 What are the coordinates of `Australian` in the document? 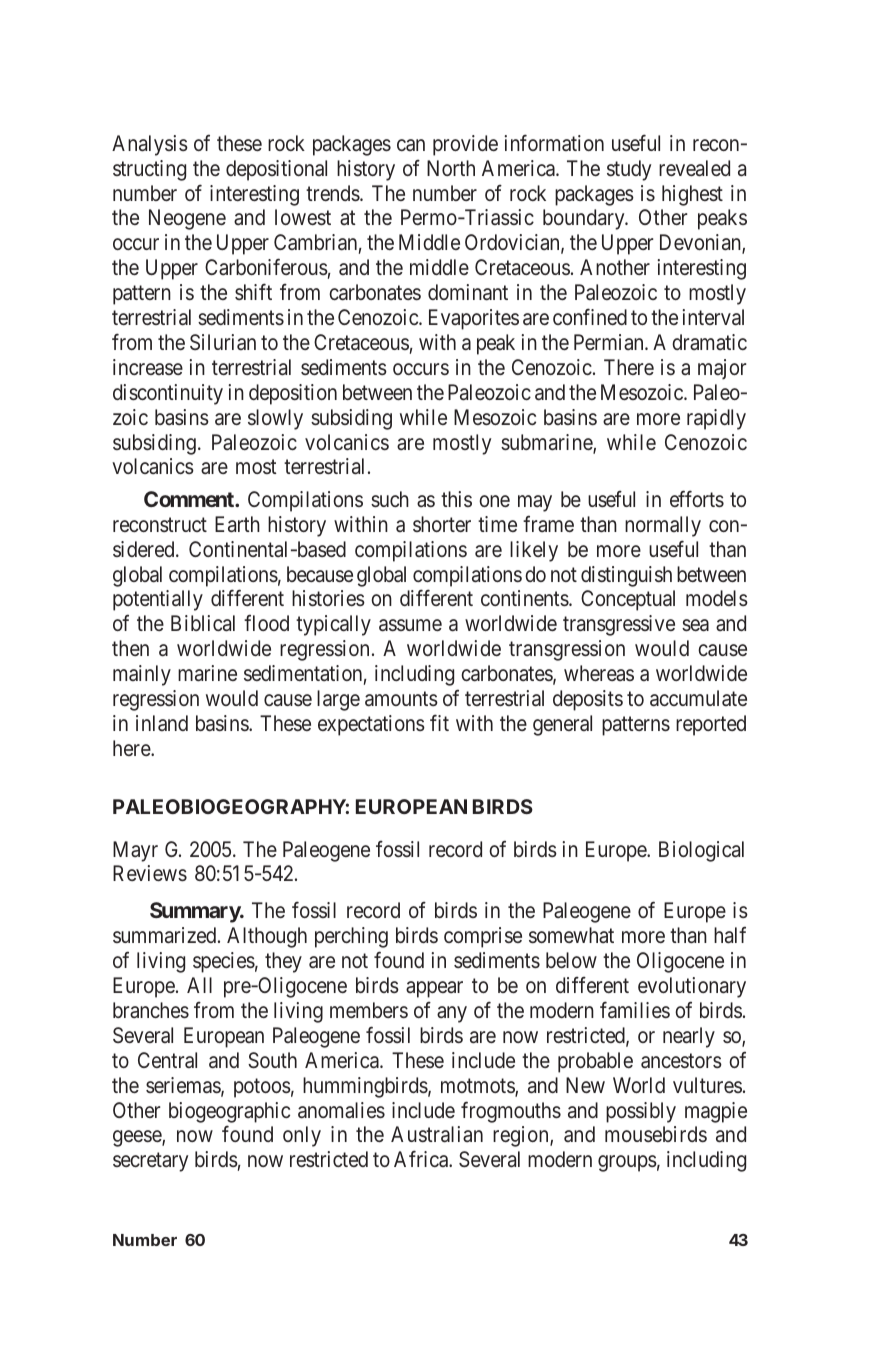 It's located at (437, 1134).
